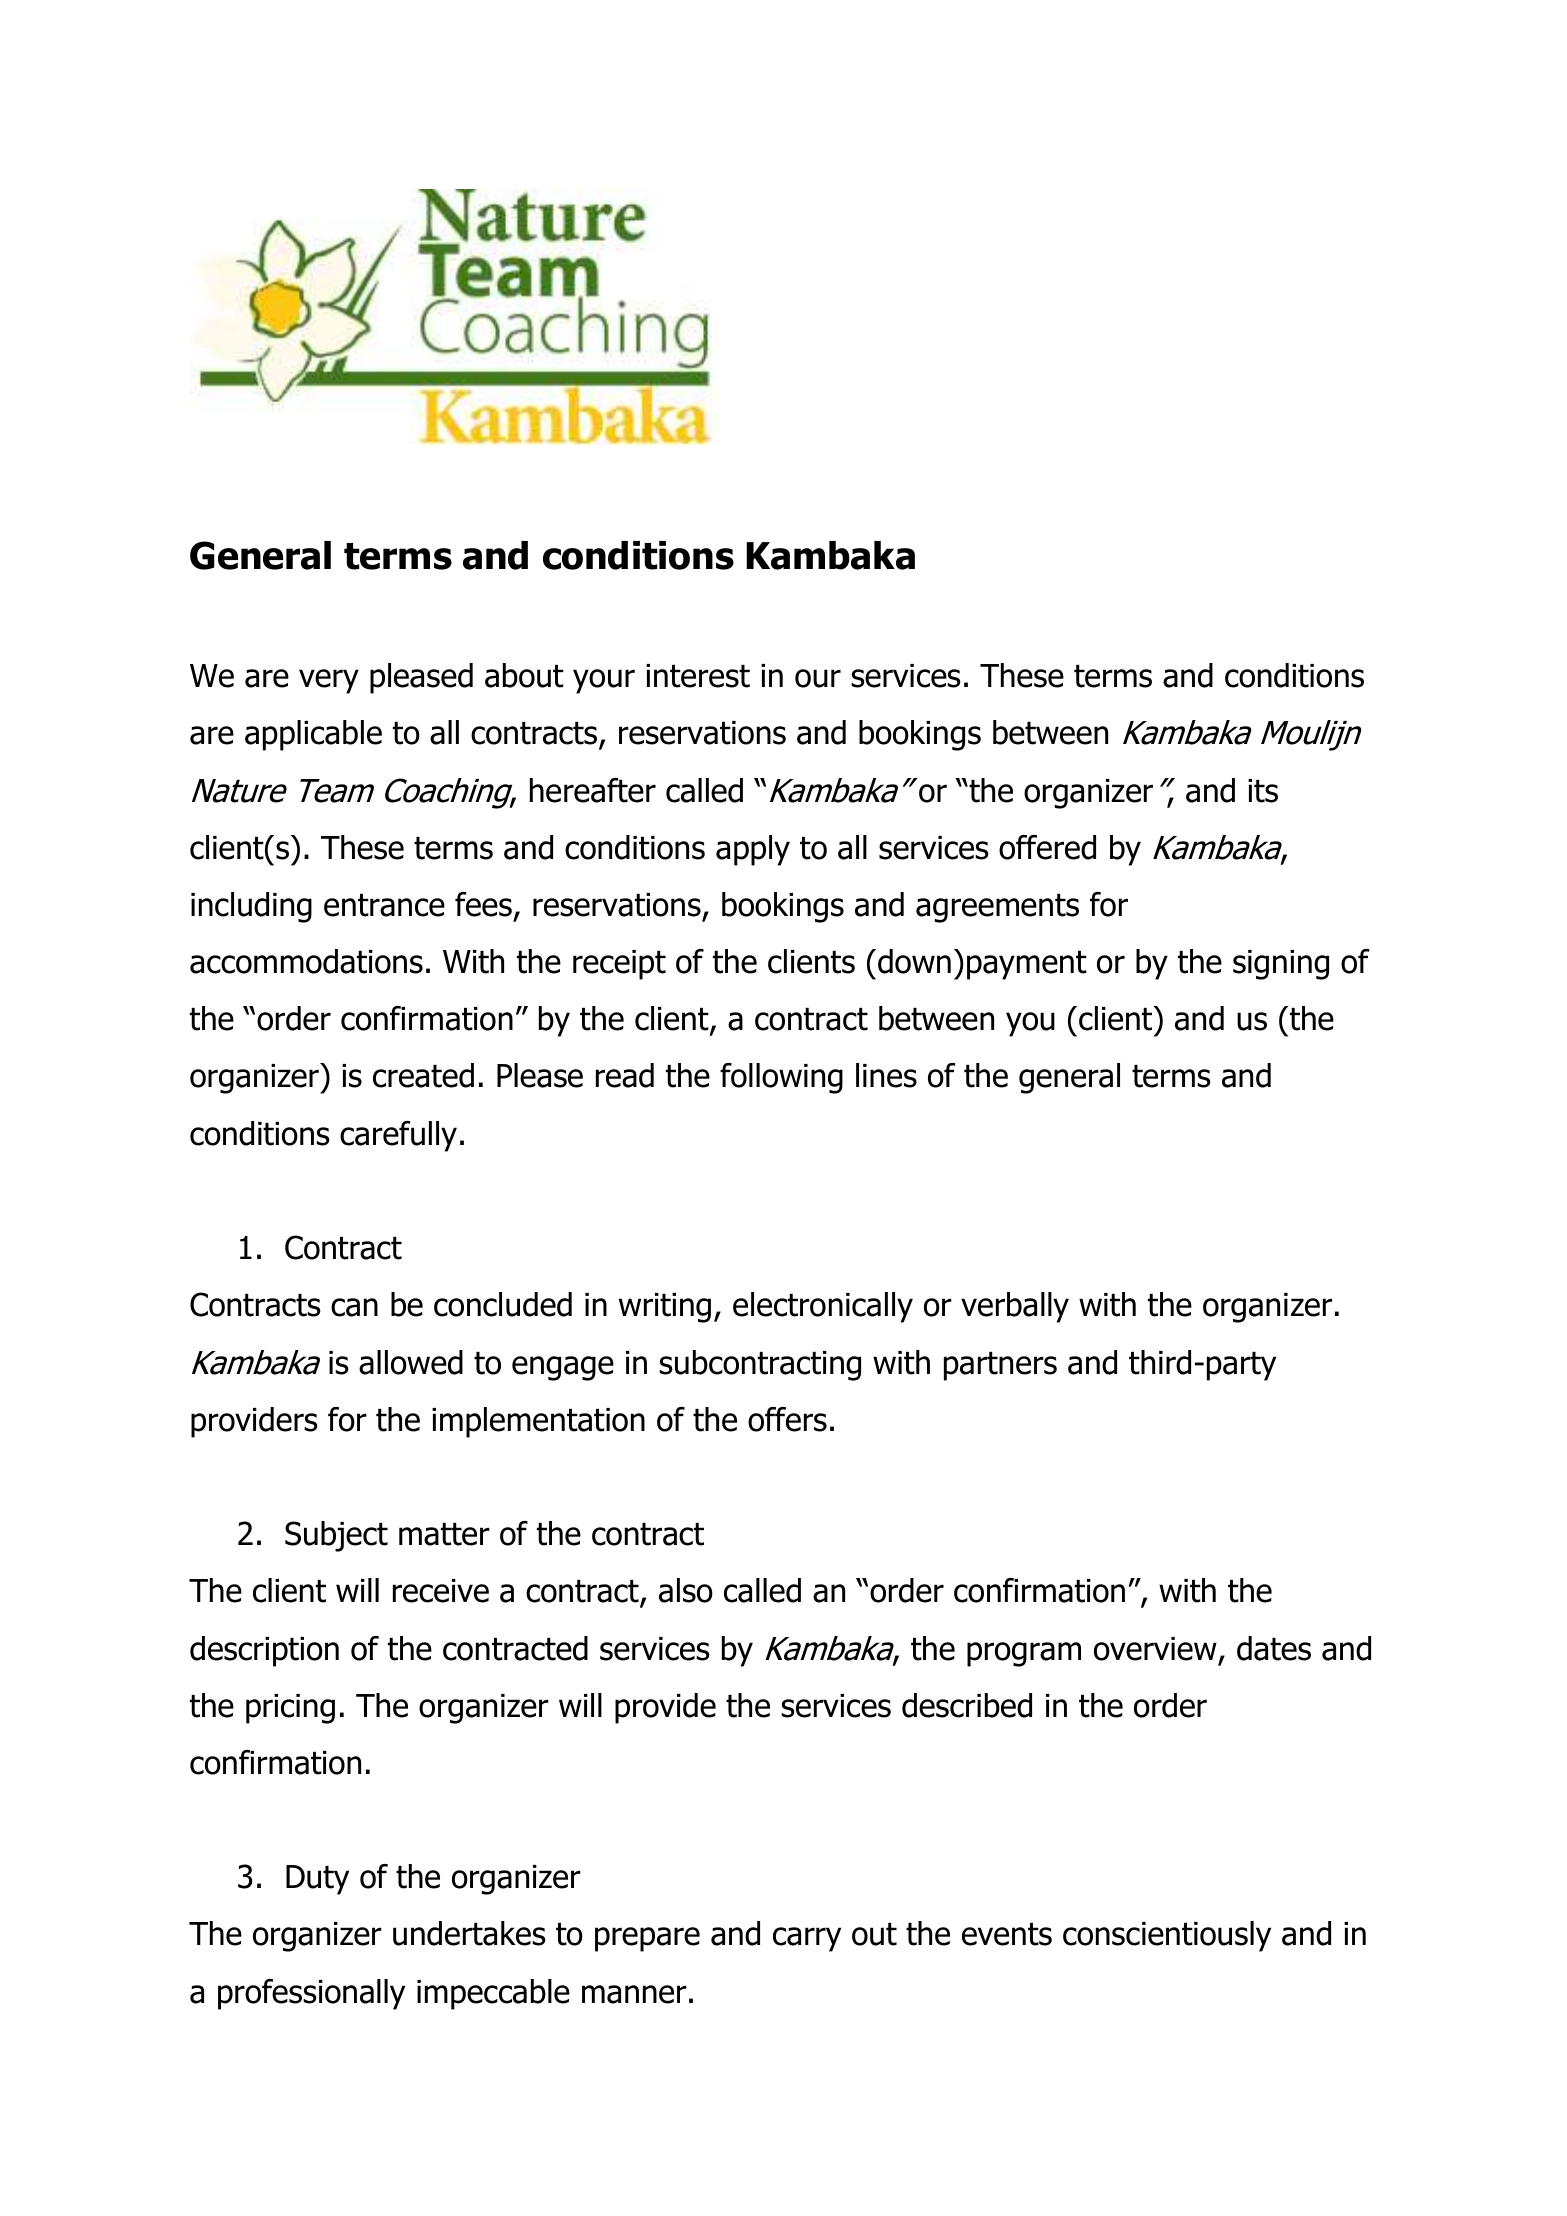 The width and height of the screenshot is (1567, 2216). What do you see at coordinates (698, 676) in the screenshot?
I see `interest` at bounding box center [698, 676].
